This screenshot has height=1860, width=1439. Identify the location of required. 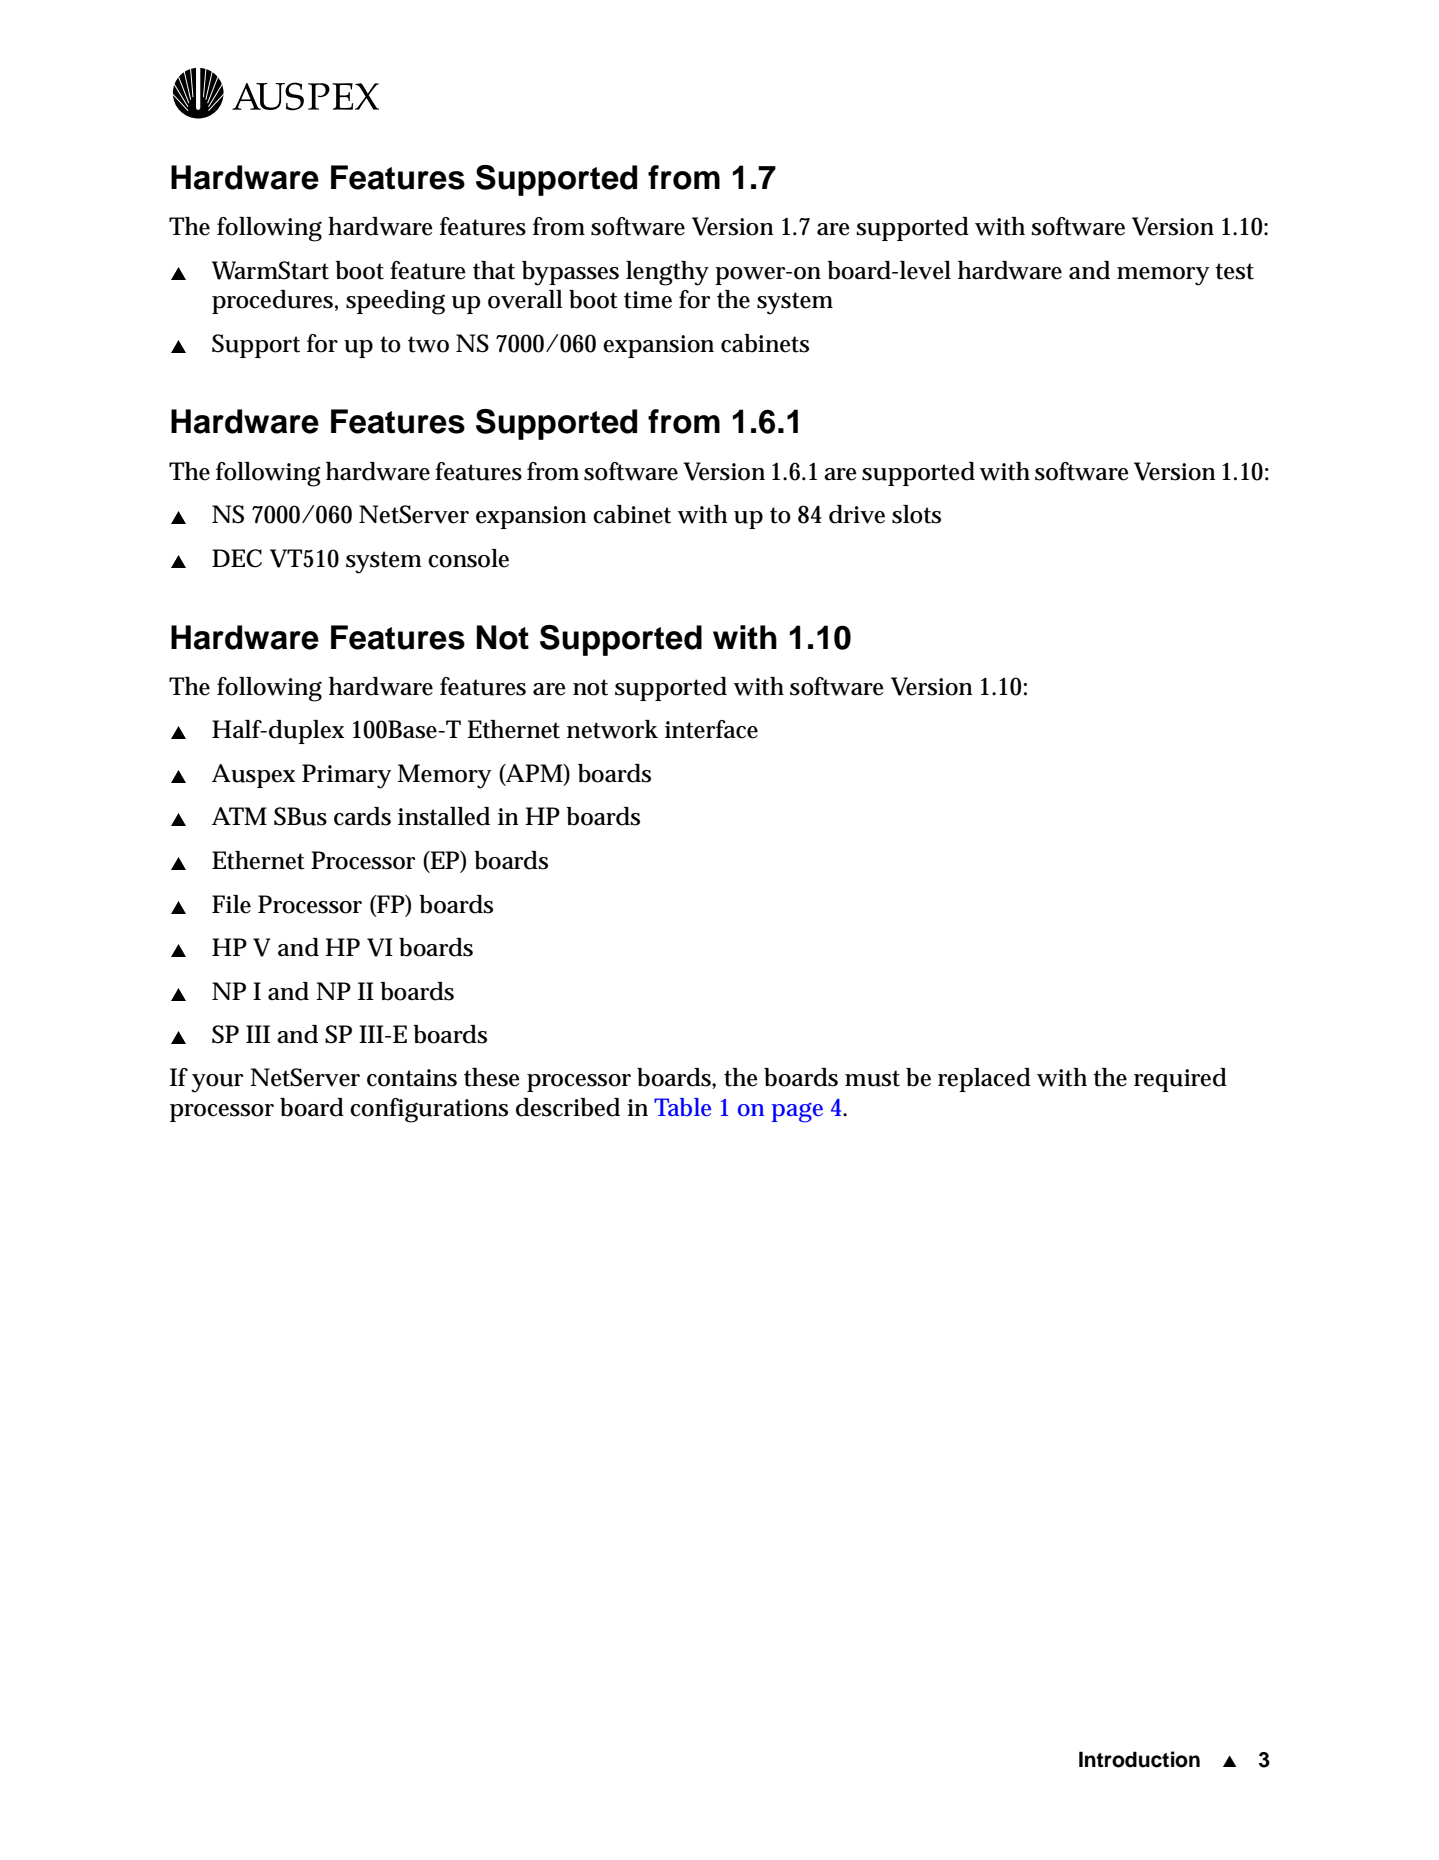
(1180, 1080).
